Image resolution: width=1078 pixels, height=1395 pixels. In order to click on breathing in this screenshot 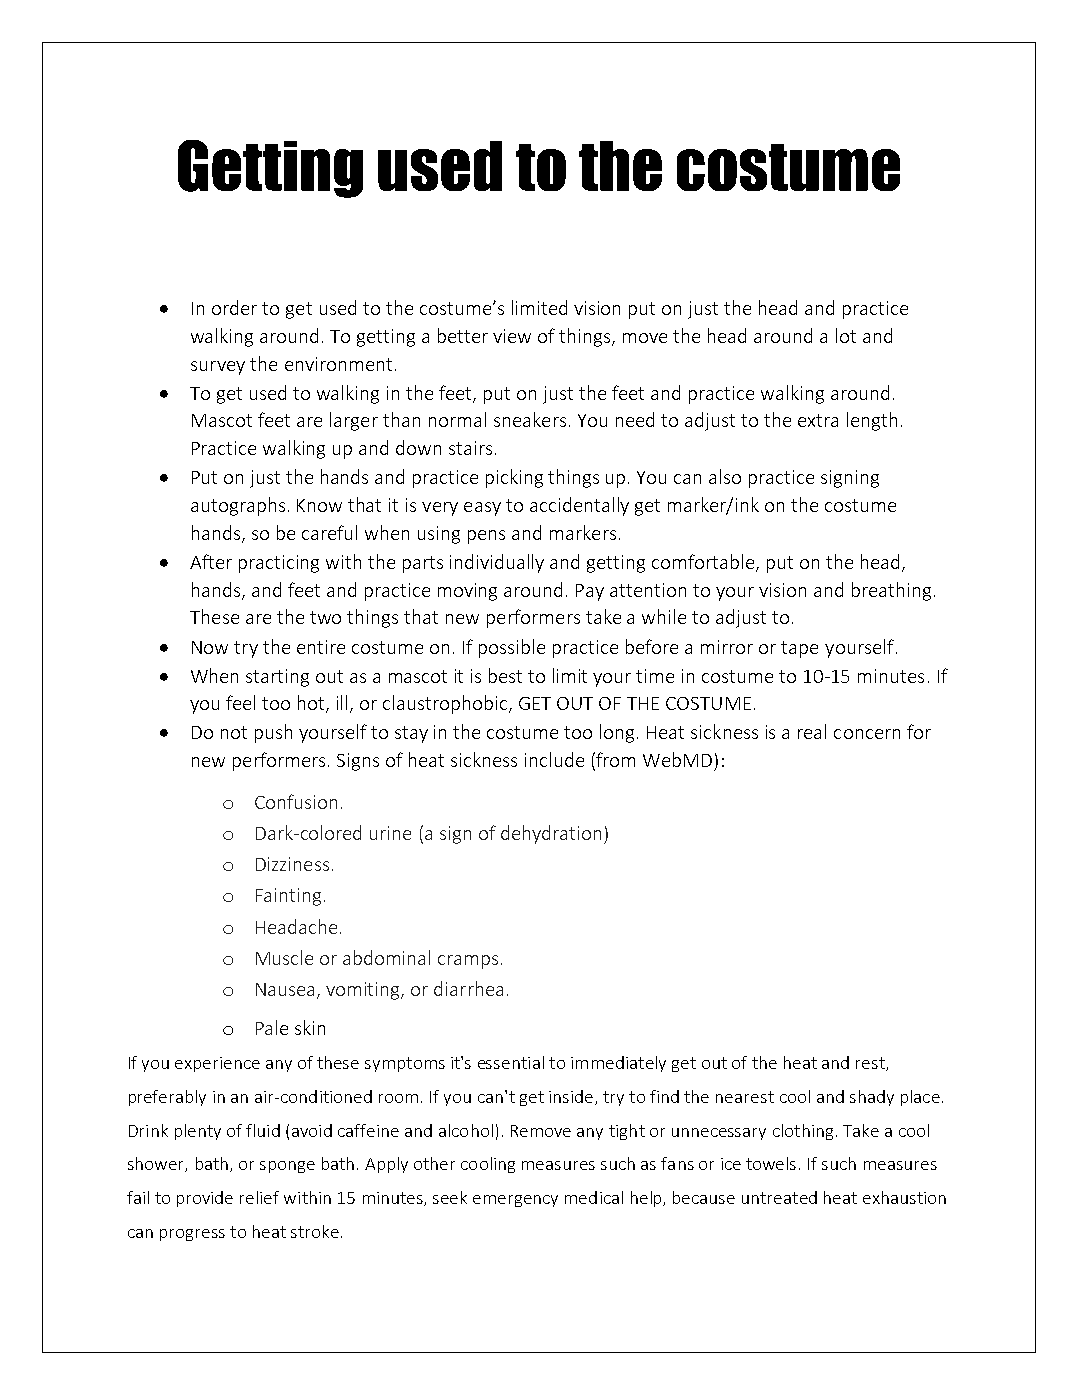, I will do `click(891, 591)`.
